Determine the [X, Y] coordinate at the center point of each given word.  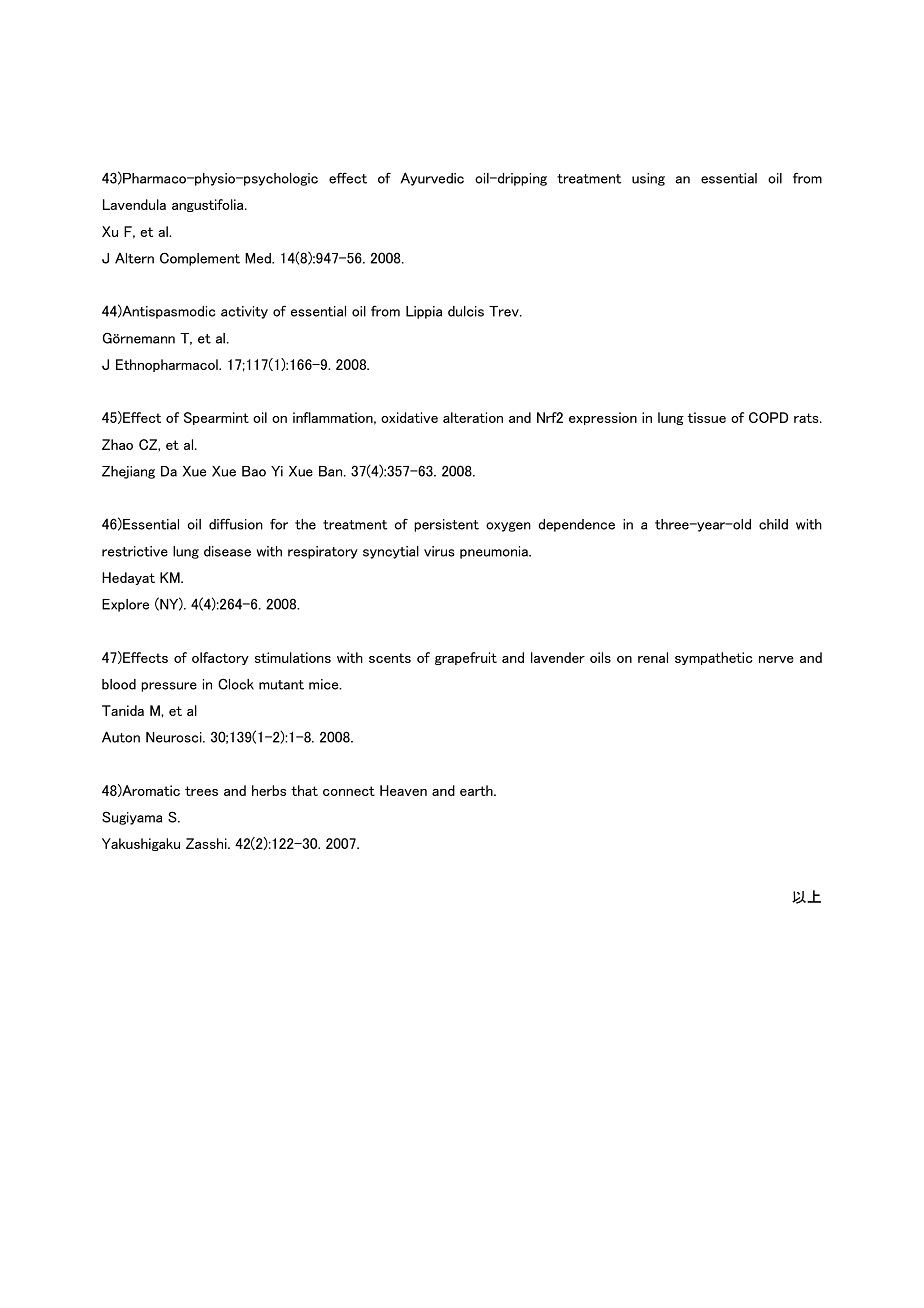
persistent [446, 525]
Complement [200, 259]
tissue [707, 417]
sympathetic [714, 658]
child [773, 524]
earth [477, 790]
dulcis [466, 311]
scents [390, 658]
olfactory [220, 658]
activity [244, 312]
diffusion [236, 524]
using [648, 179]
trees [201, 791]
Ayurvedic [432, 179]
